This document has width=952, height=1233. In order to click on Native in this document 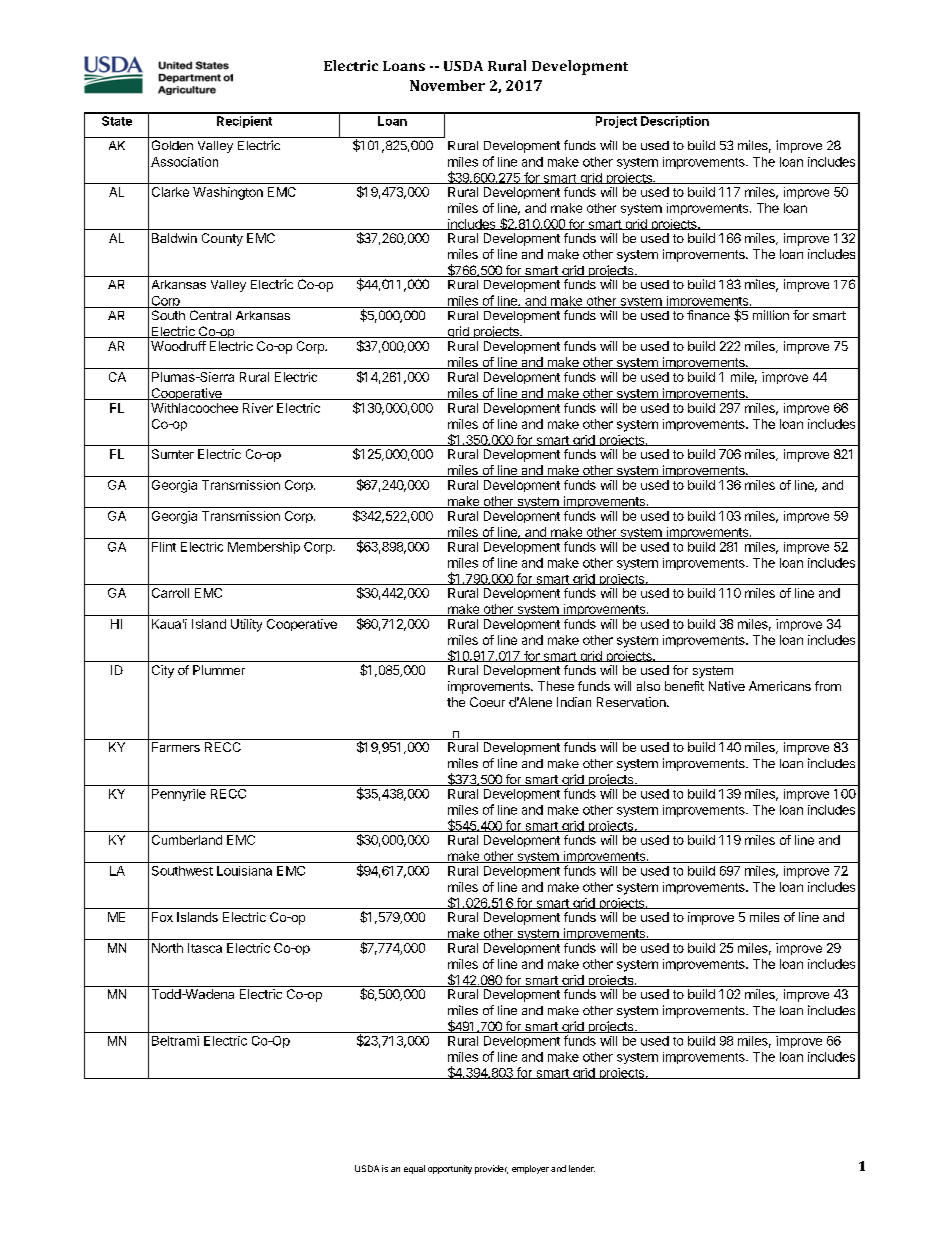, I will do `click(727, 686)`.
